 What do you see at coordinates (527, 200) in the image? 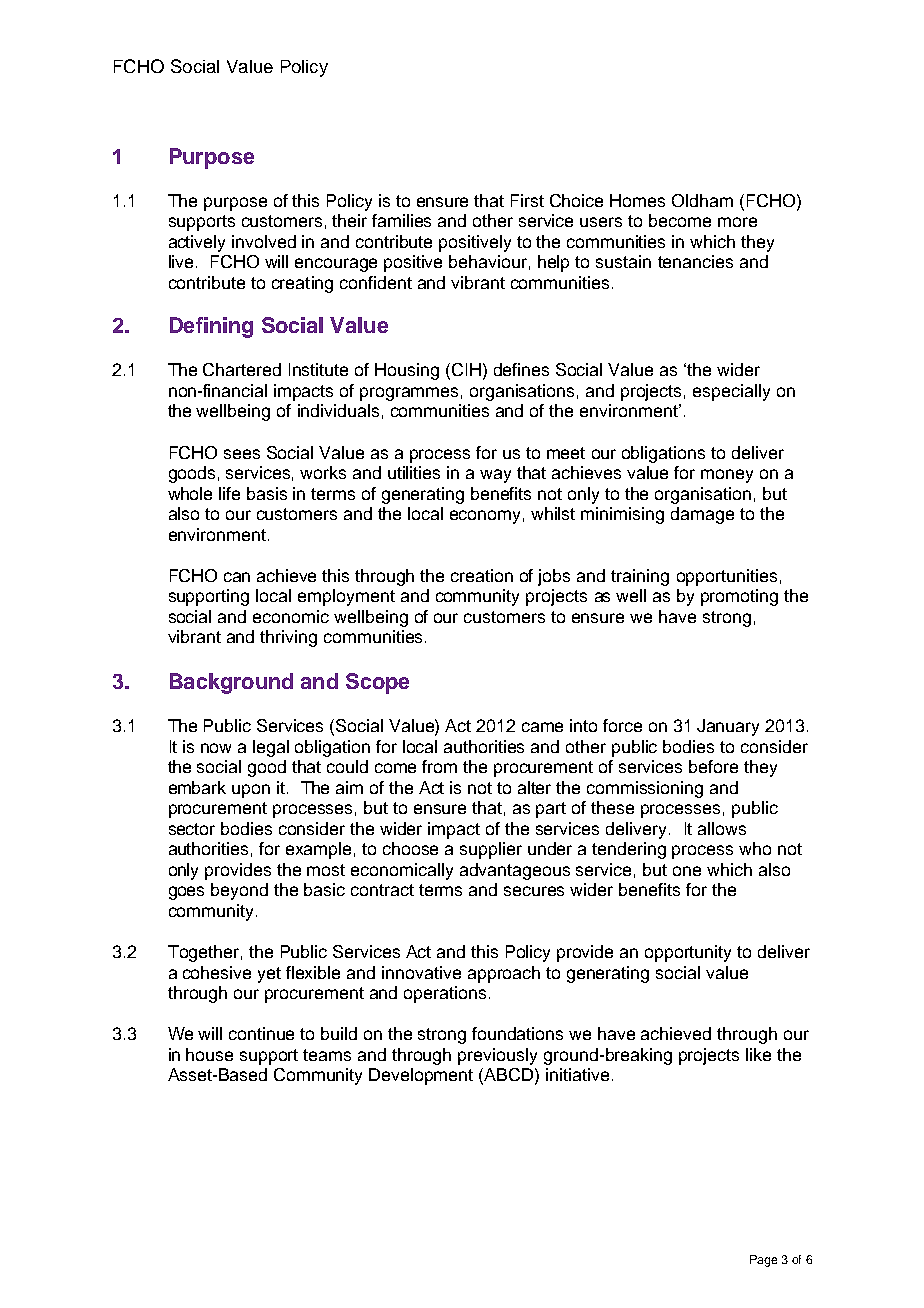
I see `First` at bounding box center [527, 200].
